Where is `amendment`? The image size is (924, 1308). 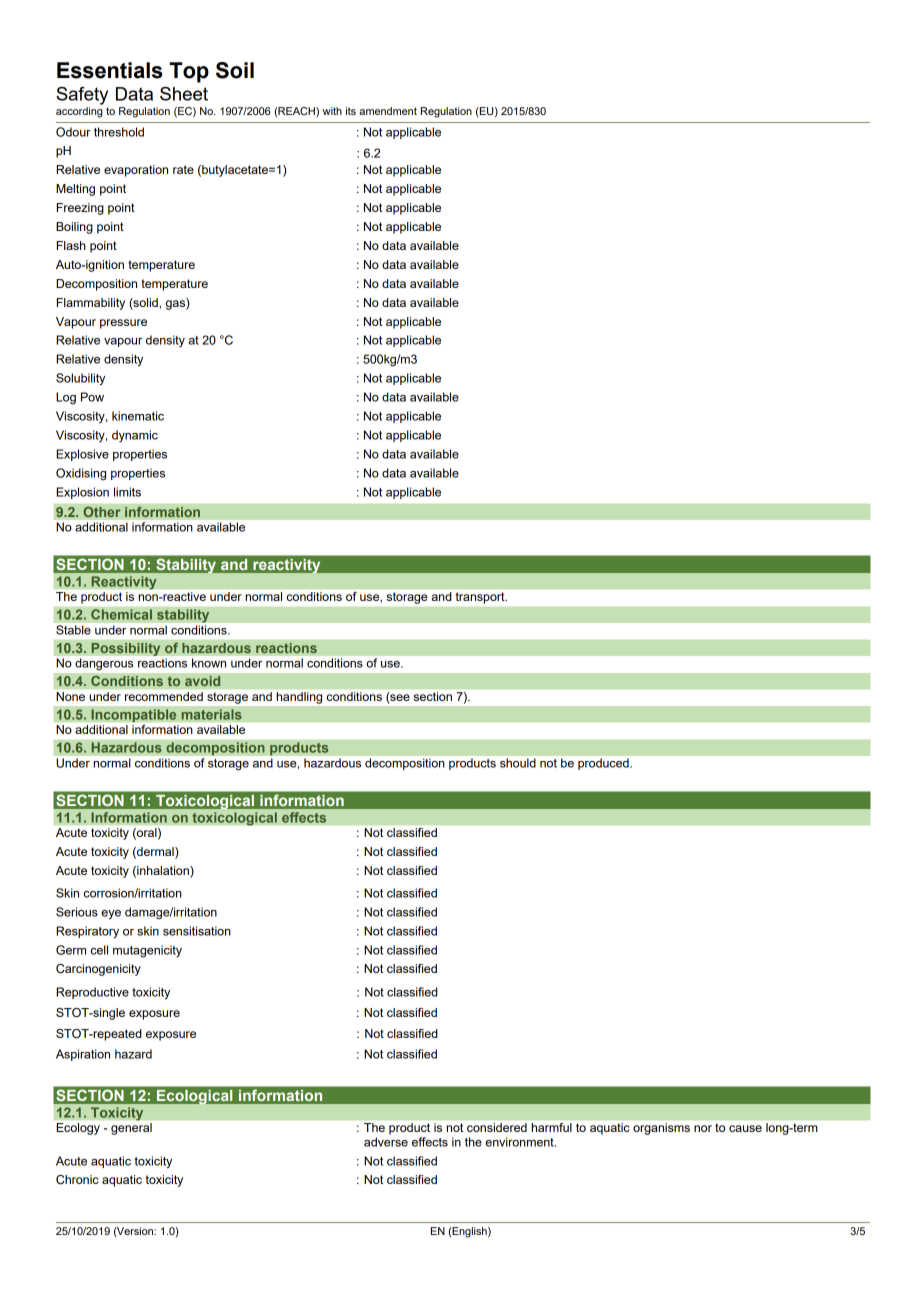 amendment is located at coordinates (388, 111).
